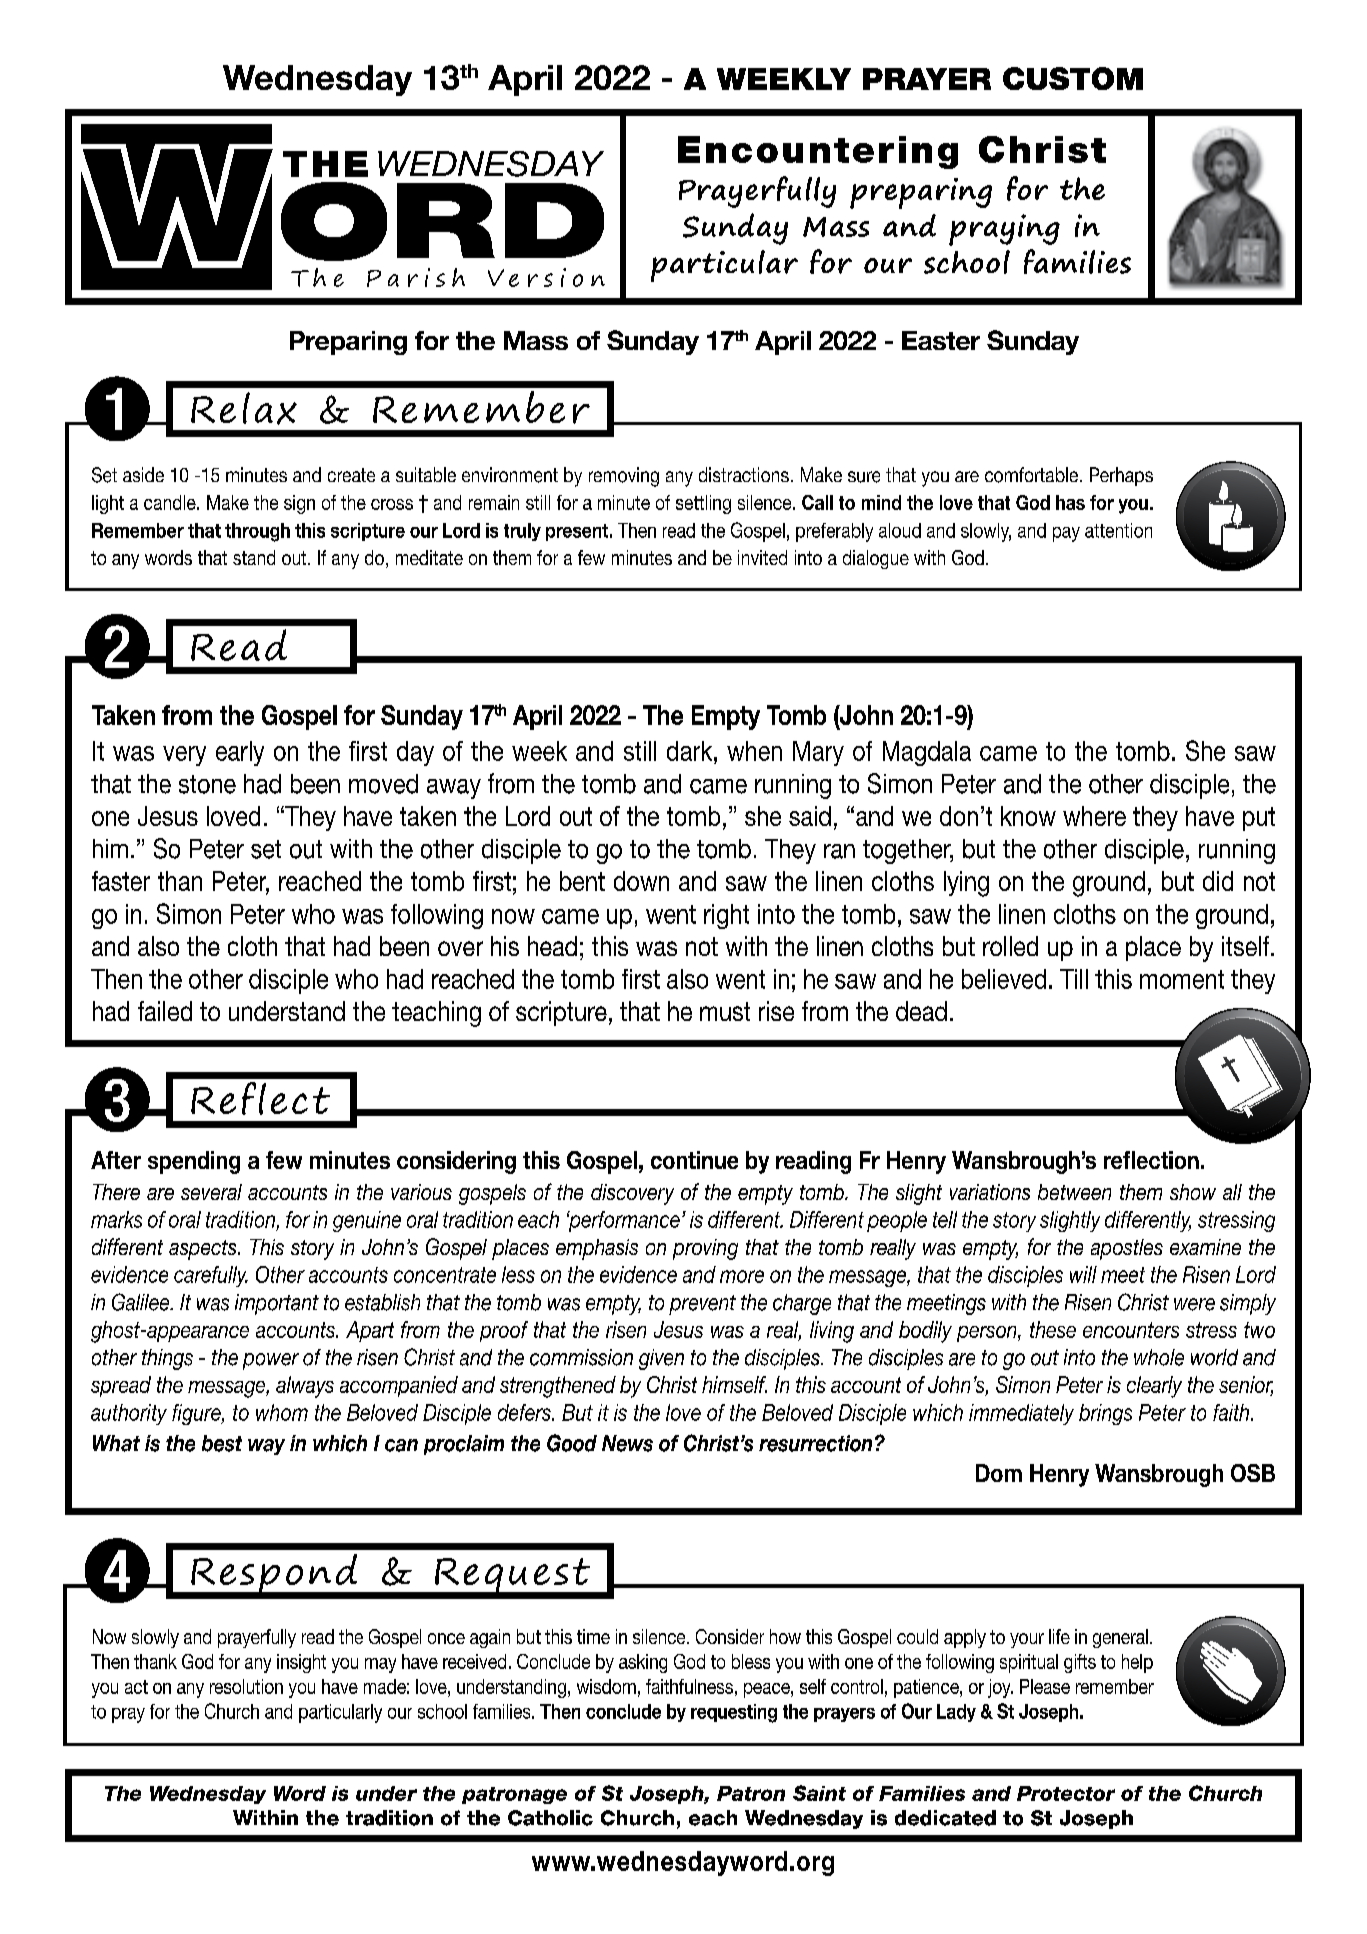  What do you see at coordinates (207, 784) in the page?
I see `stone` at bounding box center [207, 784].
